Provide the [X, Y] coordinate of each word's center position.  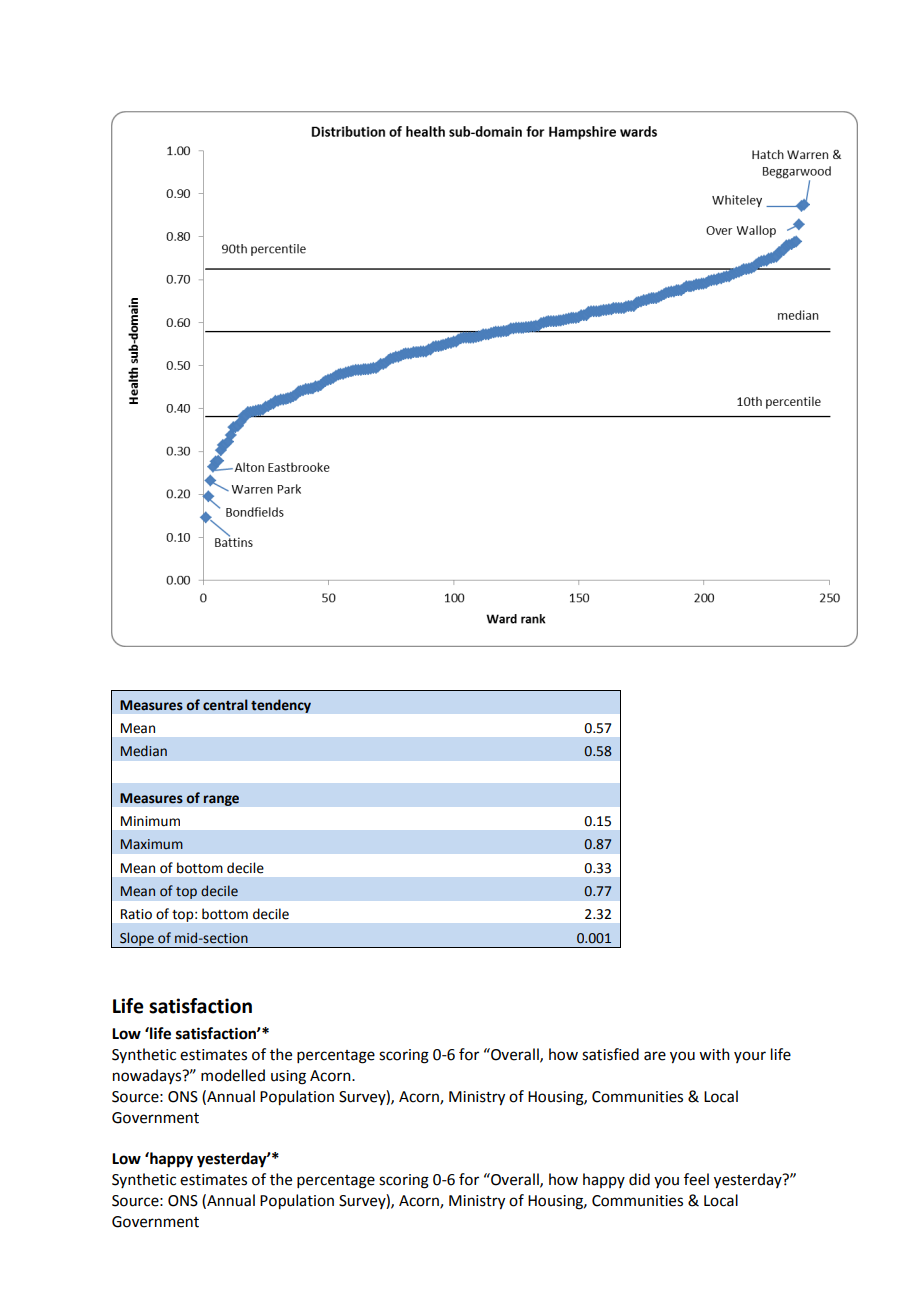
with [714, 1054]
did [639, 1179]
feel [696, 1179]
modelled [233, 1075]
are [655, 1056]
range [221, 800]
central [225, 705]
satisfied [610, 1054]
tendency [281, 706]
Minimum [150, 821]
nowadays [148, 1076]
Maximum [152, 844]
